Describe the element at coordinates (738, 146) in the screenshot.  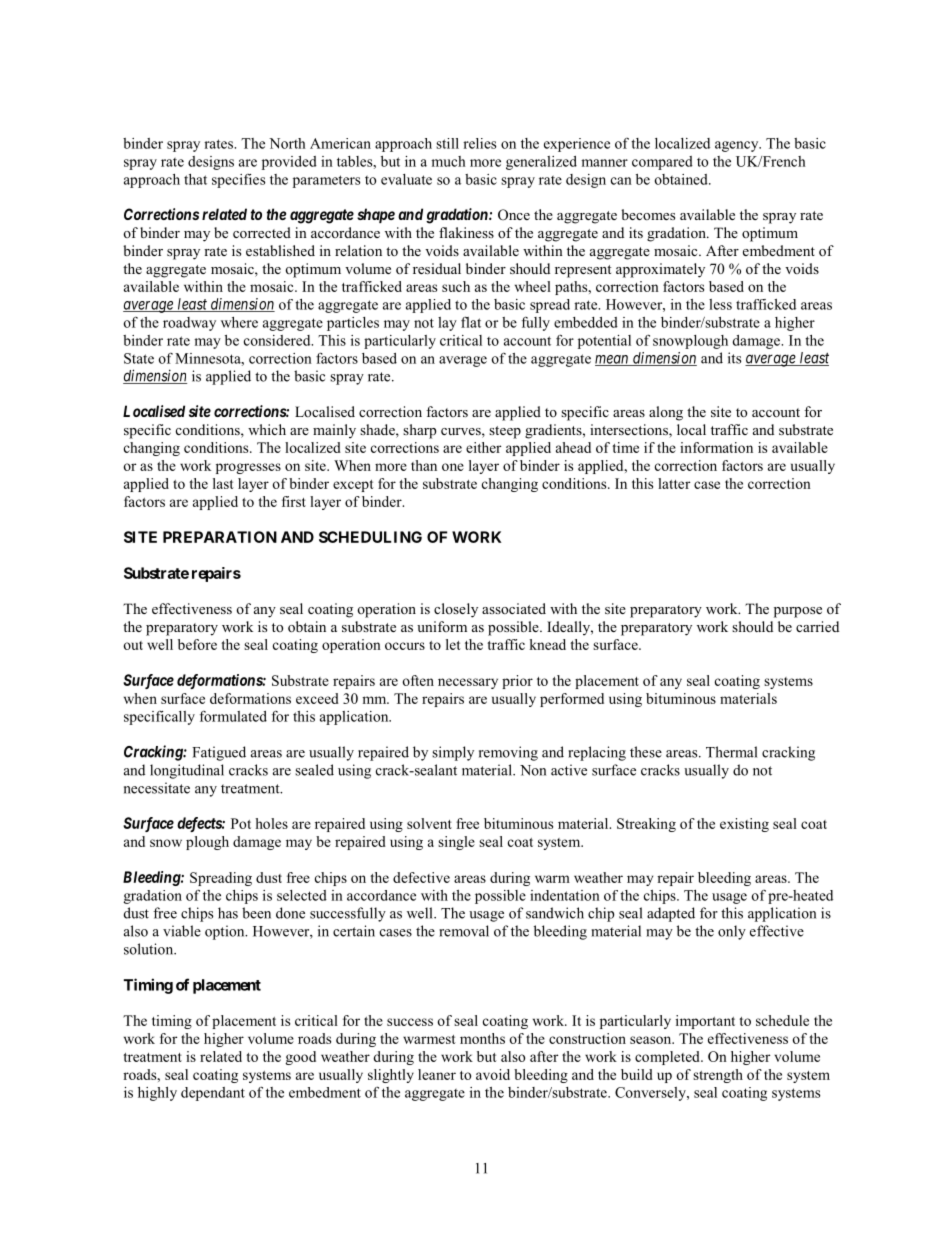
I see `agency` at that location.
